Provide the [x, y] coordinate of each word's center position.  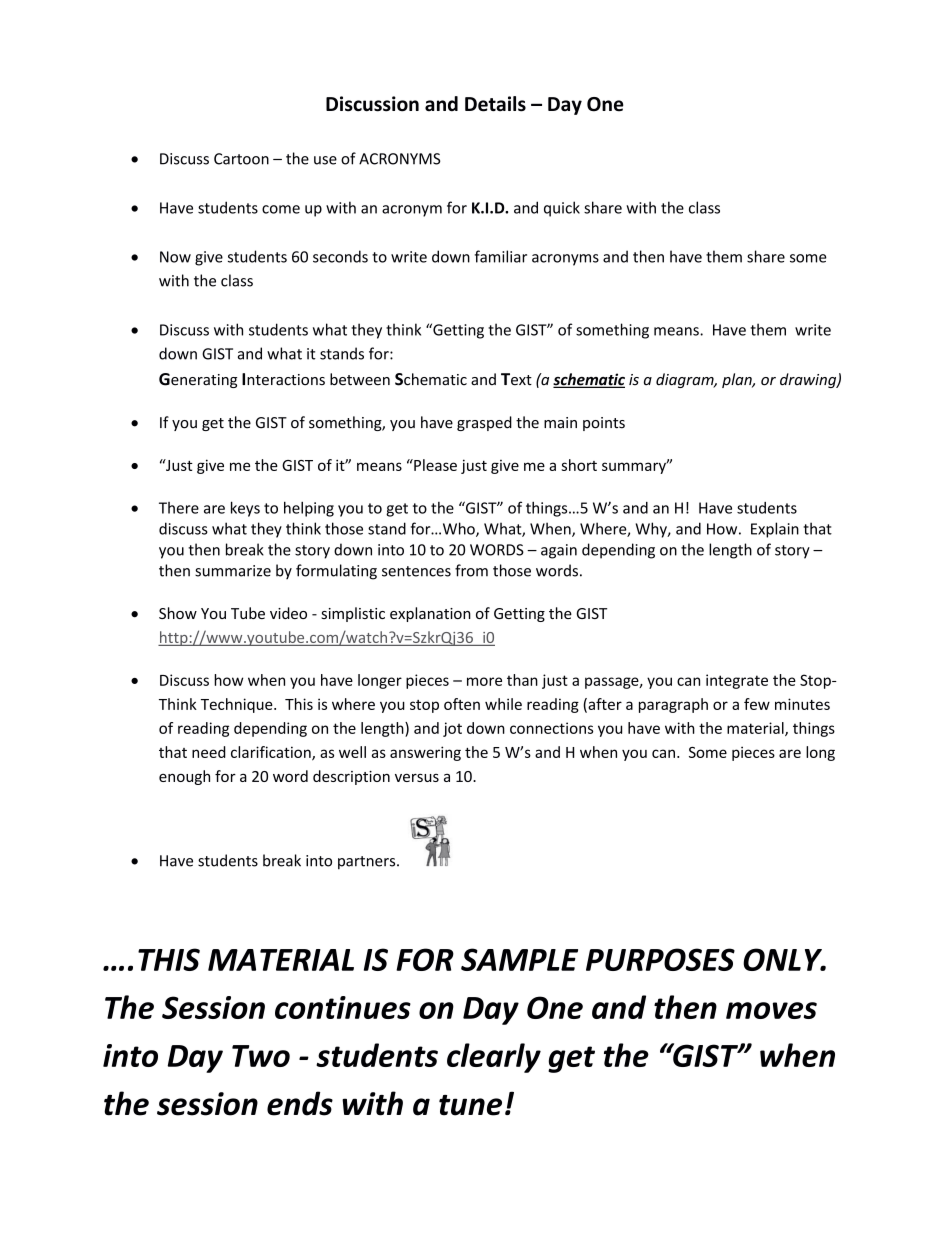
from [471, 570]
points [604, 424]
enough [184, 777]
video [288, 613]
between [360, 379]
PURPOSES [660, 959]
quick [562, 209]
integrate [737, 681]
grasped [484, 423]
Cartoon [241, 159]
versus [417, 778]
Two [261, 1056]
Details [495, 104]
